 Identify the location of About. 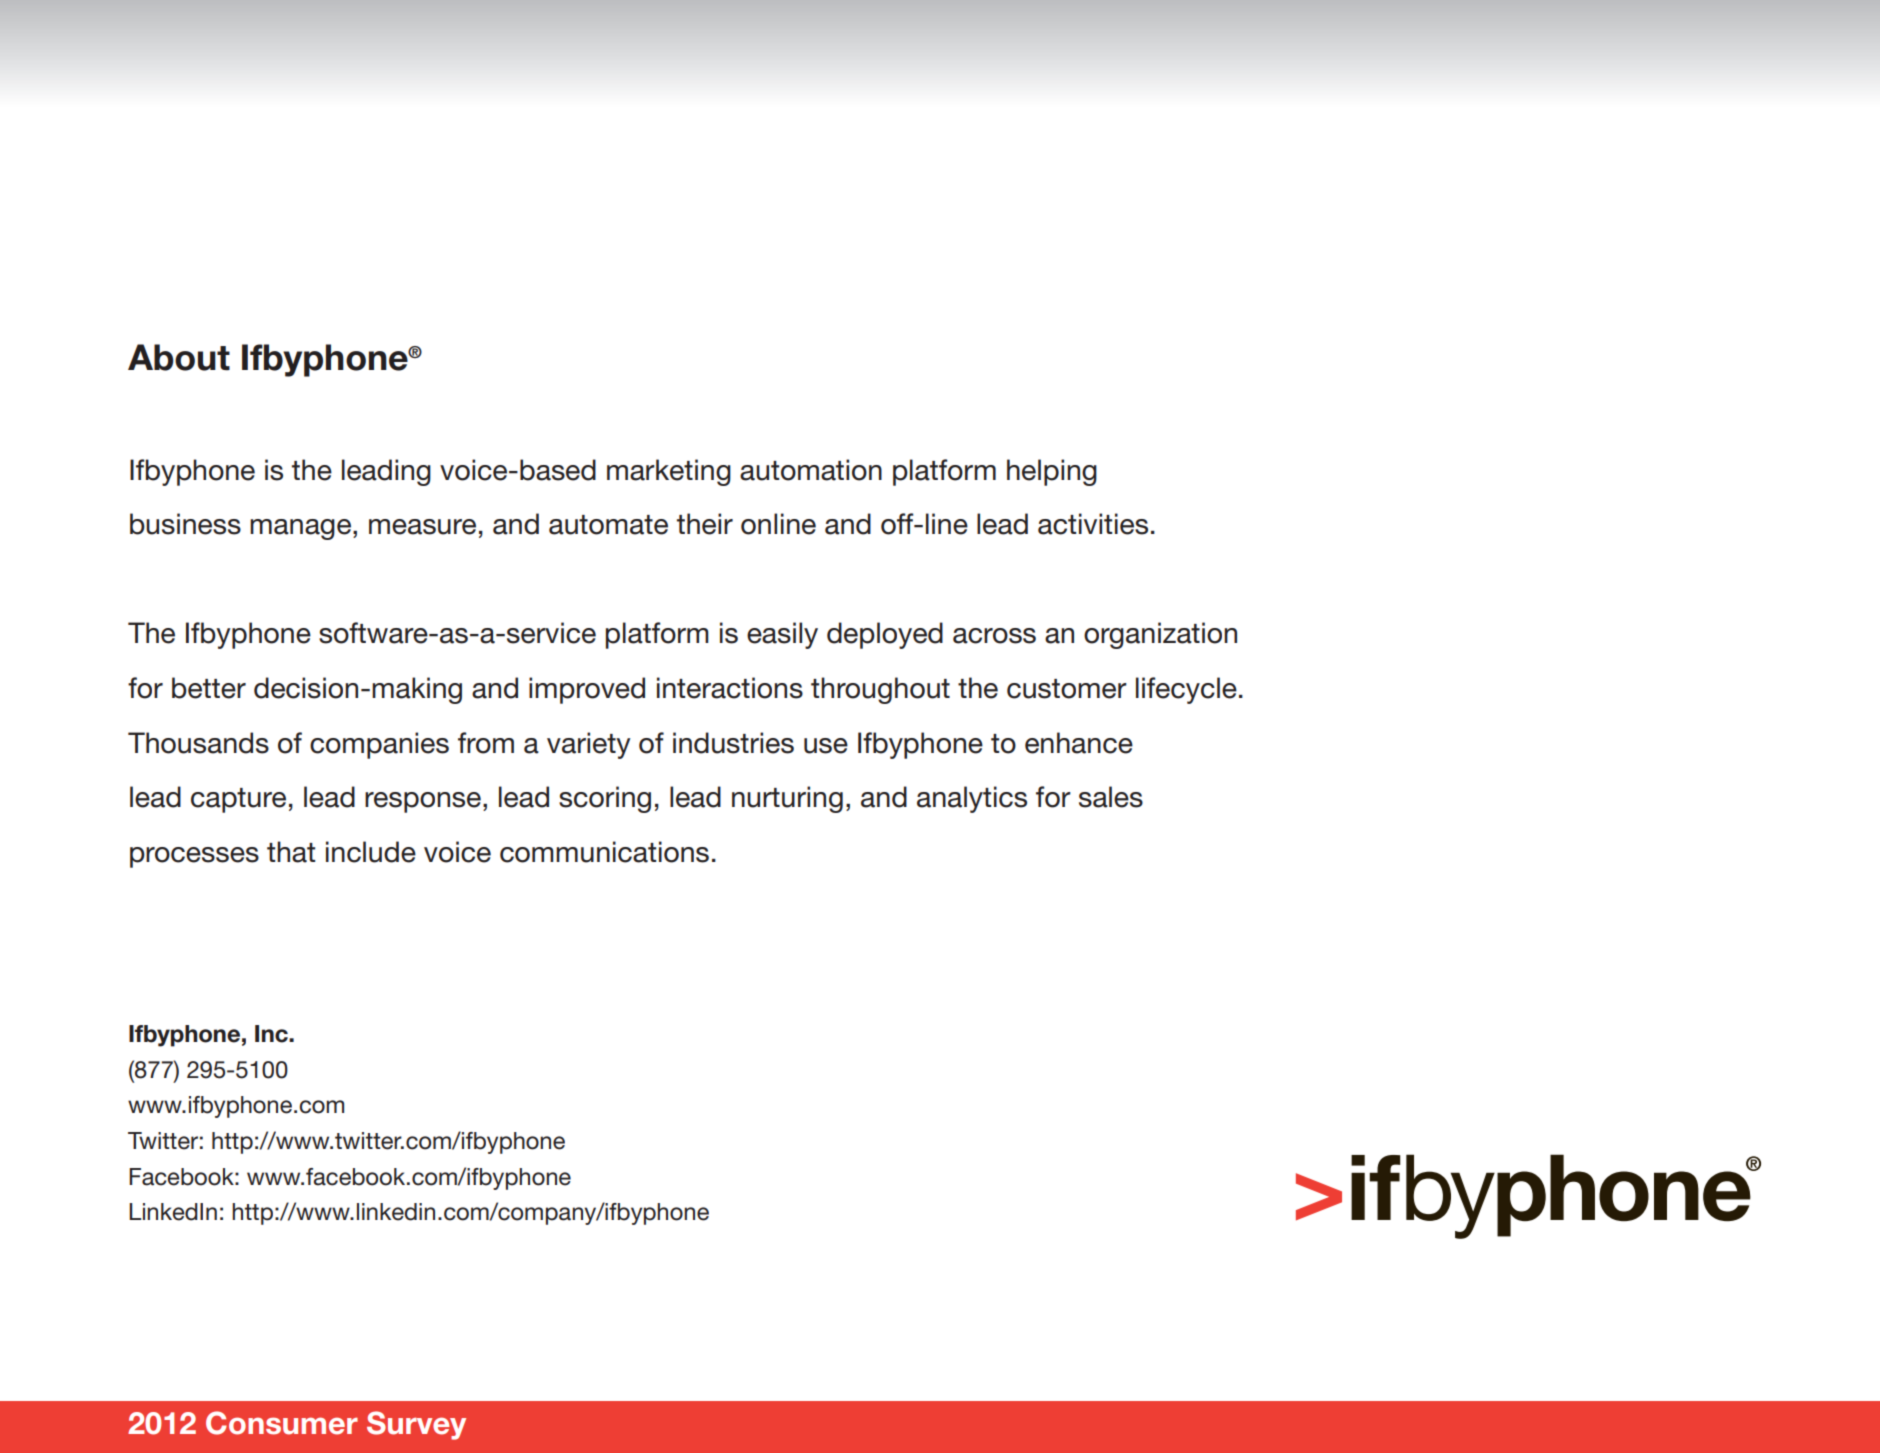
(179, 357).
